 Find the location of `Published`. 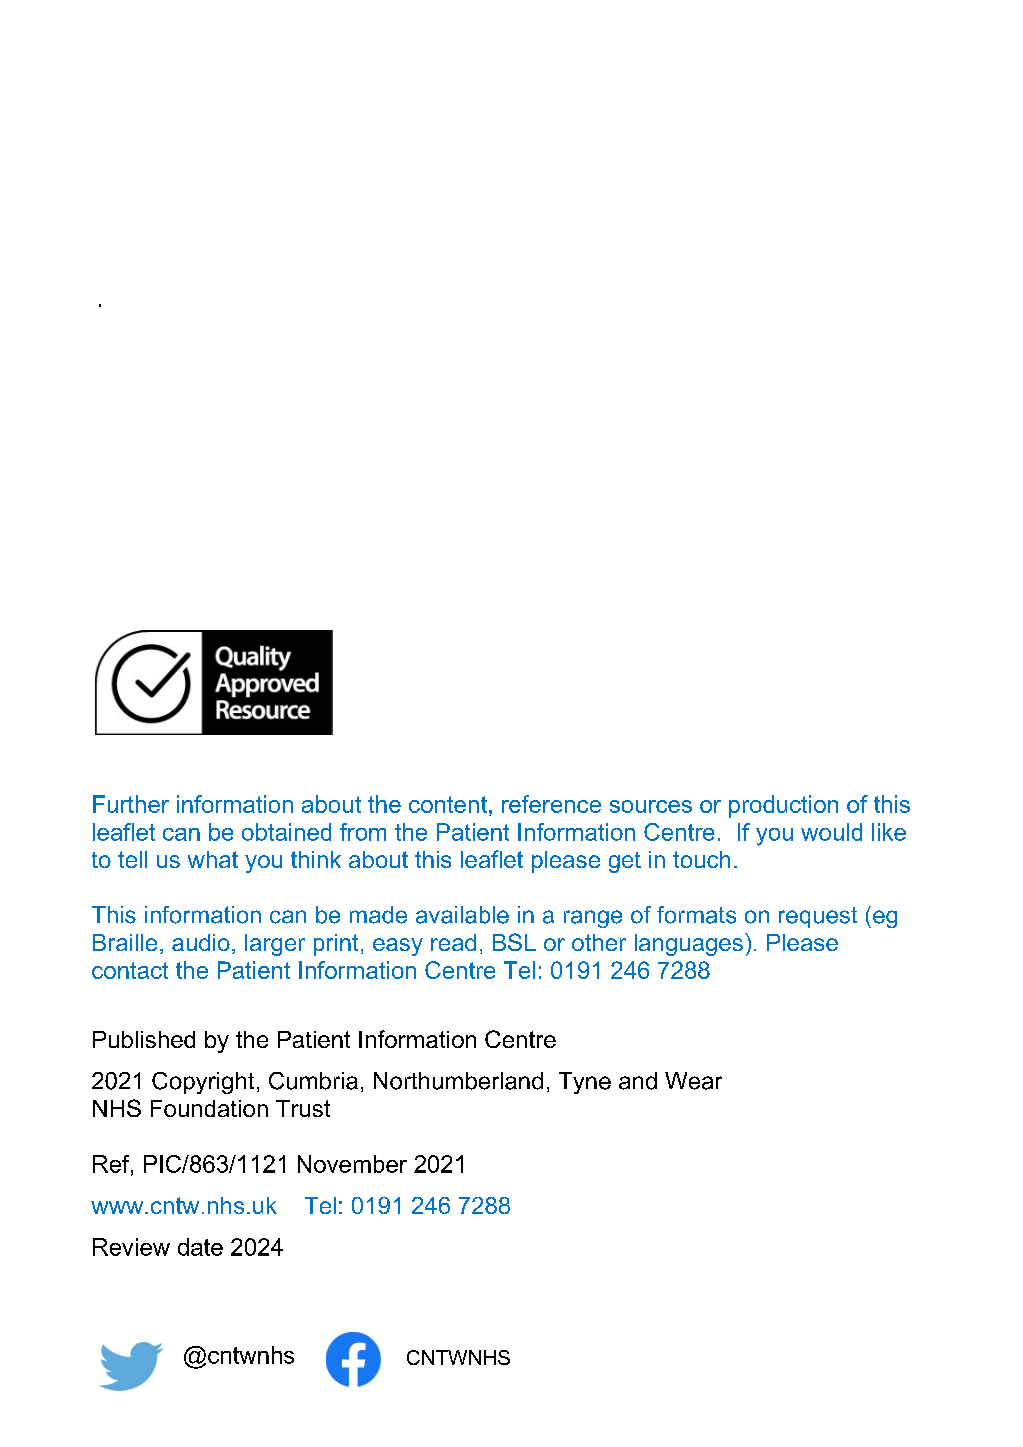

Published is located at coordinates (144, 1039).
